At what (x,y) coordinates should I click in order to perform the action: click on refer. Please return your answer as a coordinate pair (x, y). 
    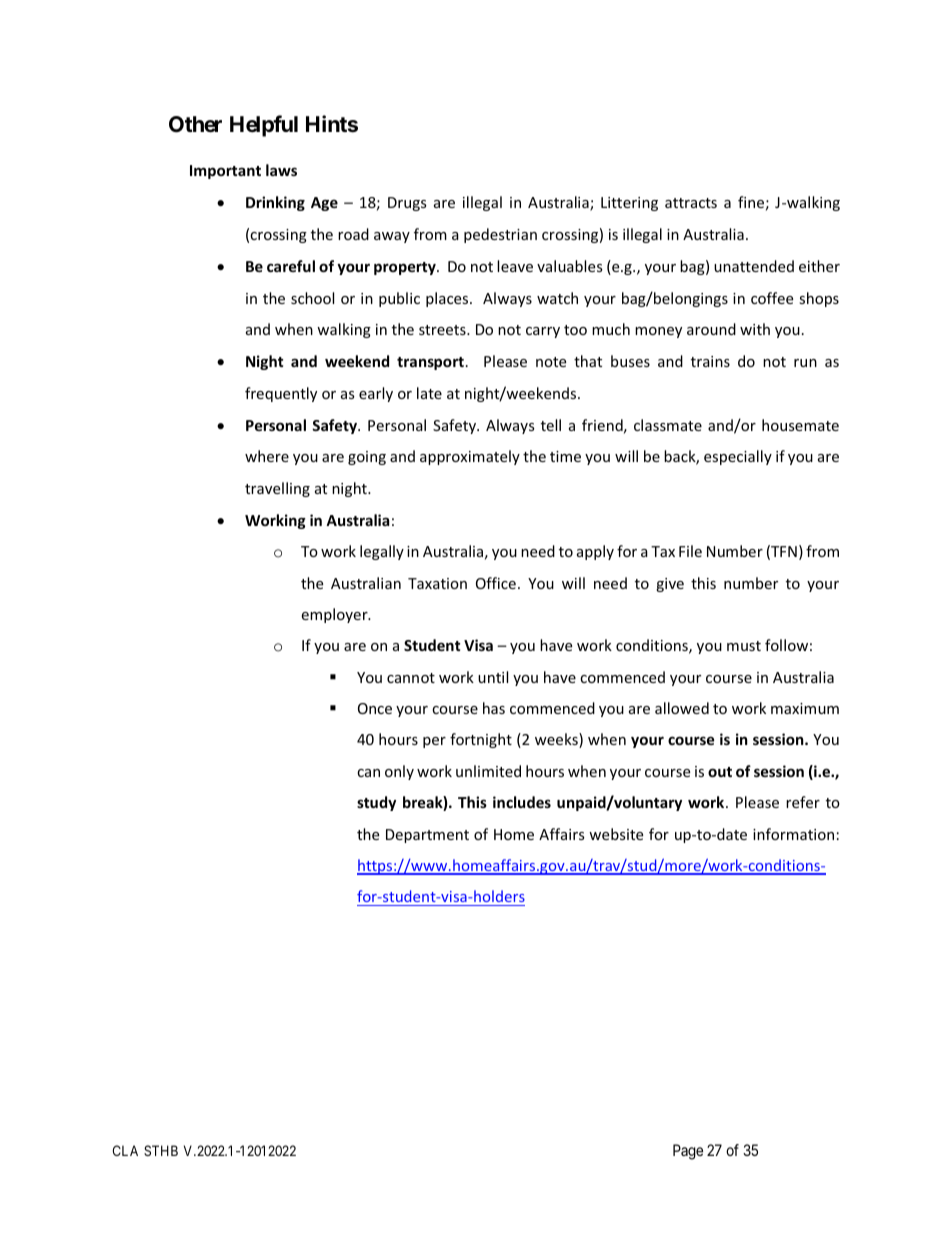
    Looking at the image, I should click on (803, 802).
